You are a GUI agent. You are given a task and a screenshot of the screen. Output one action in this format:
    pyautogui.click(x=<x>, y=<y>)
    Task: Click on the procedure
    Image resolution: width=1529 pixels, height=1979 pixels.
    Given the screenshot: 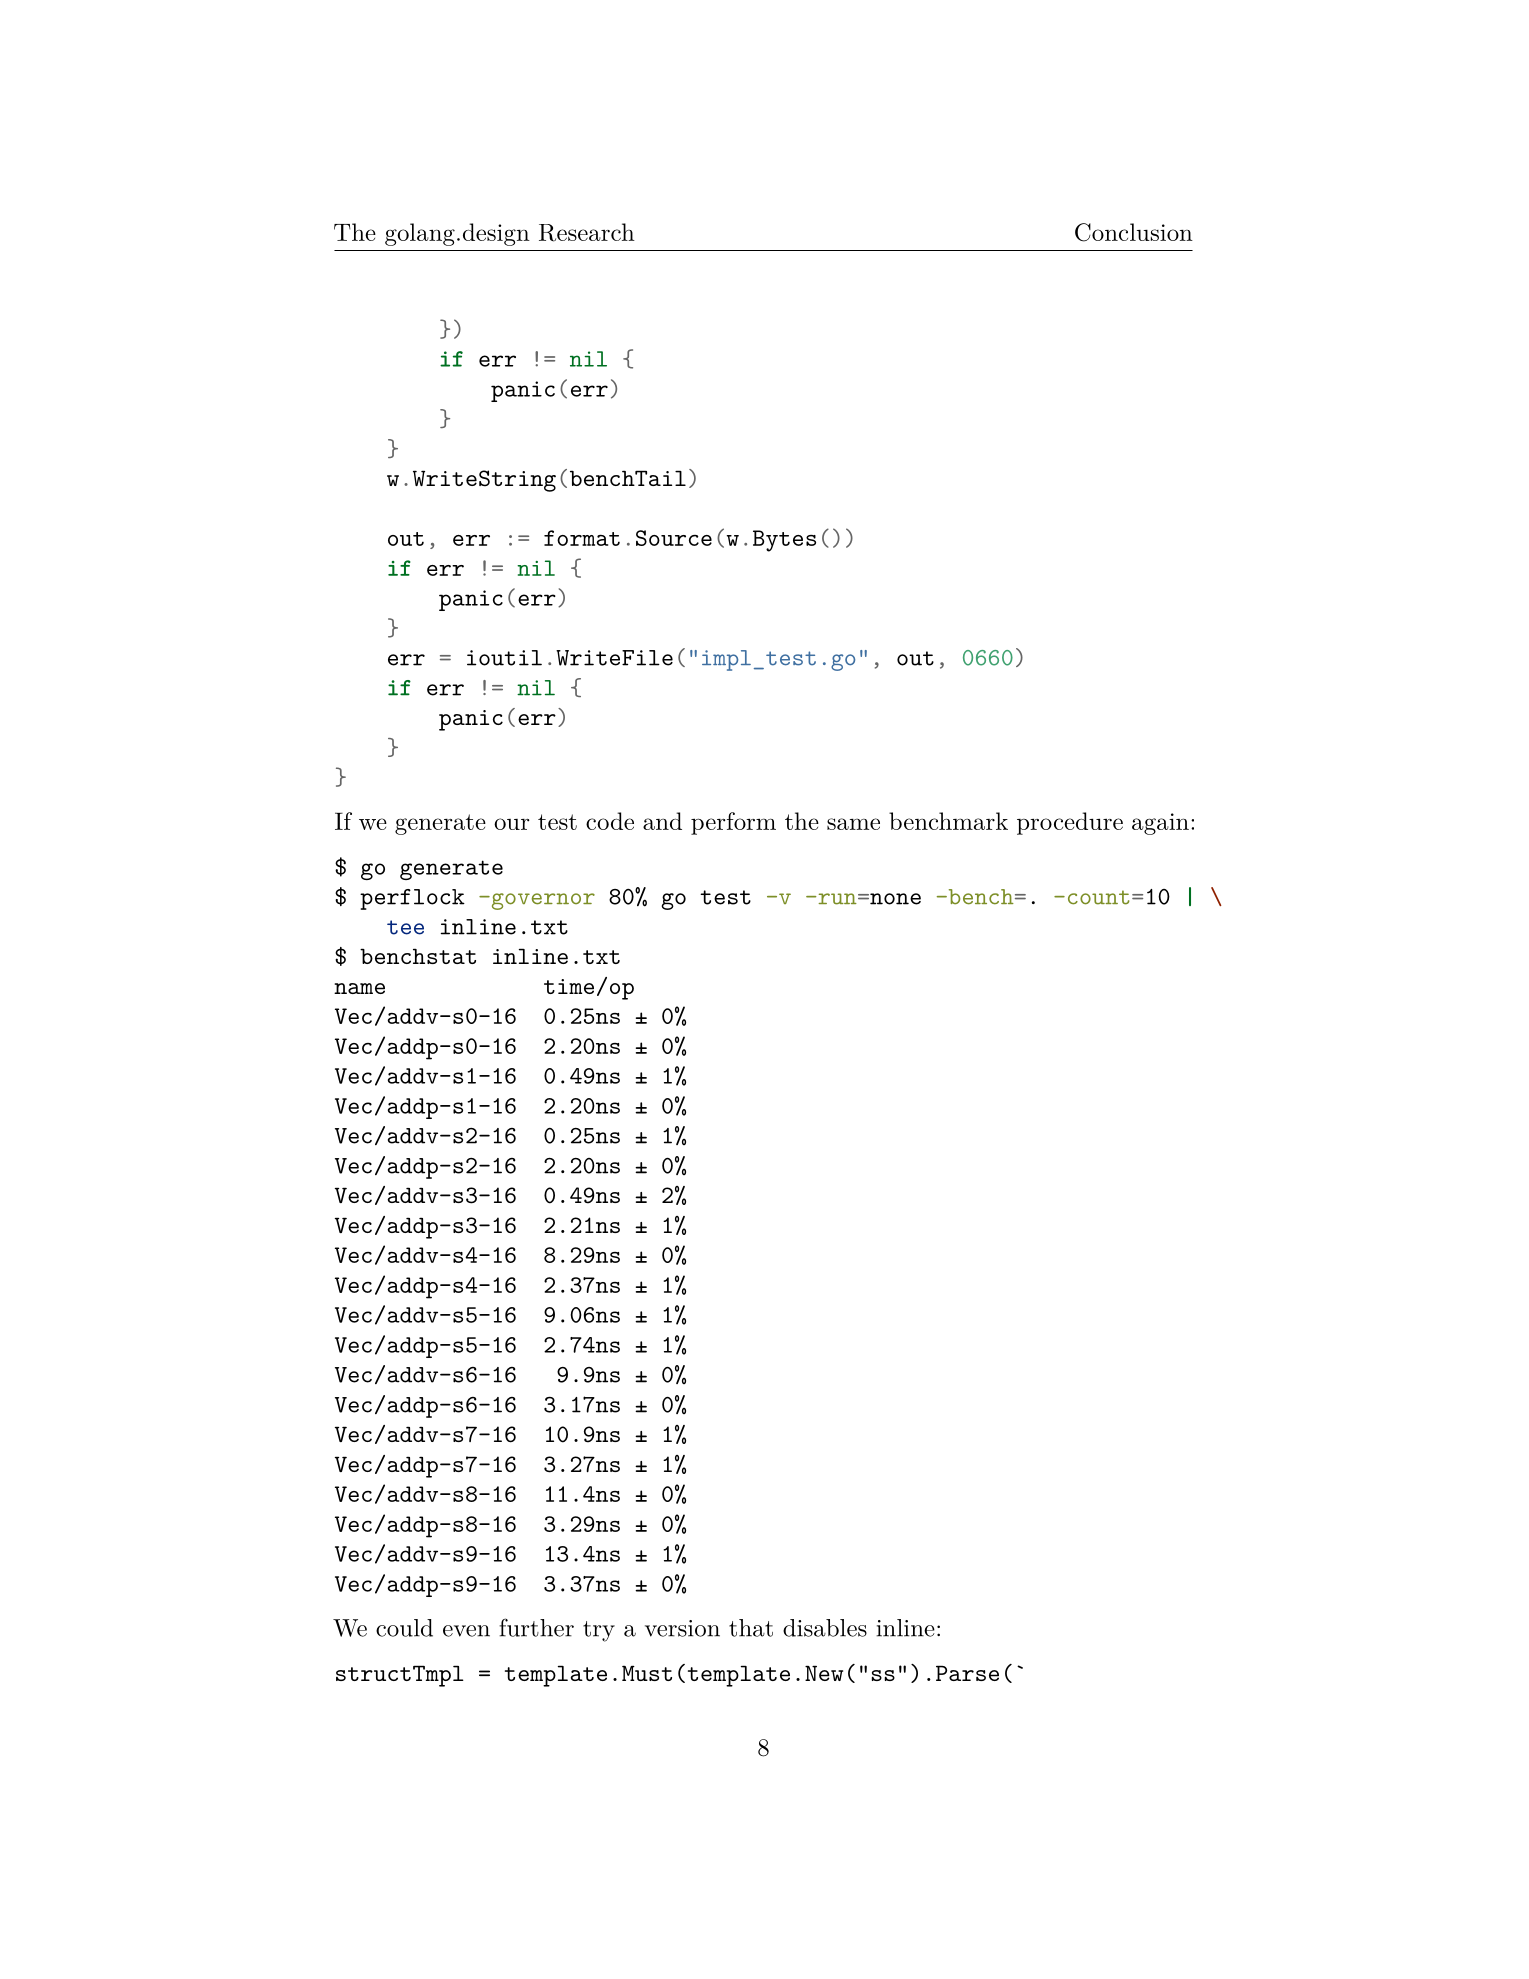 What is the action you would take?
    pyautogui.click(x=1070, y=823)
